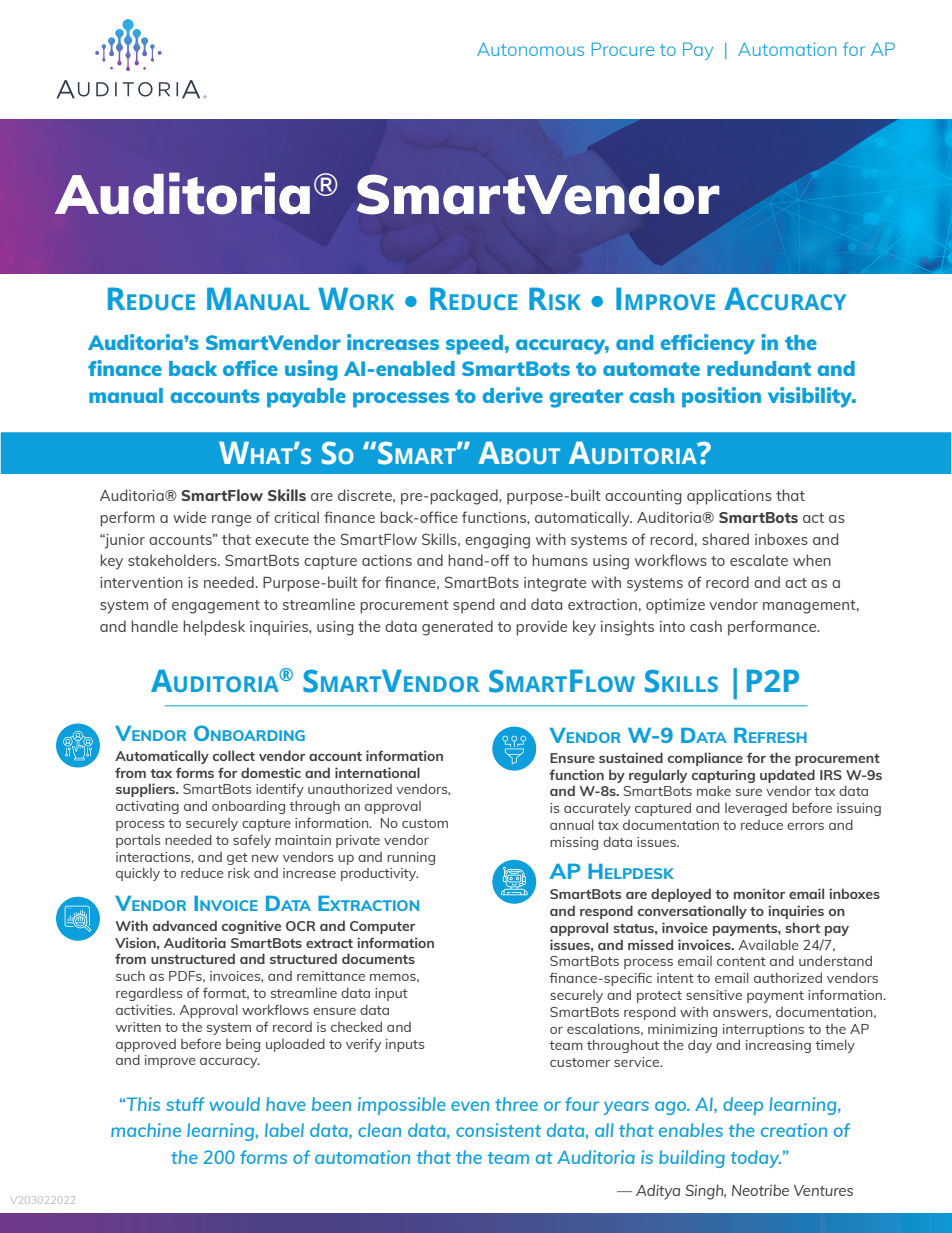 The width and height of the page is (952, 1233). I want to click on consistent, so click(498, 1130).
